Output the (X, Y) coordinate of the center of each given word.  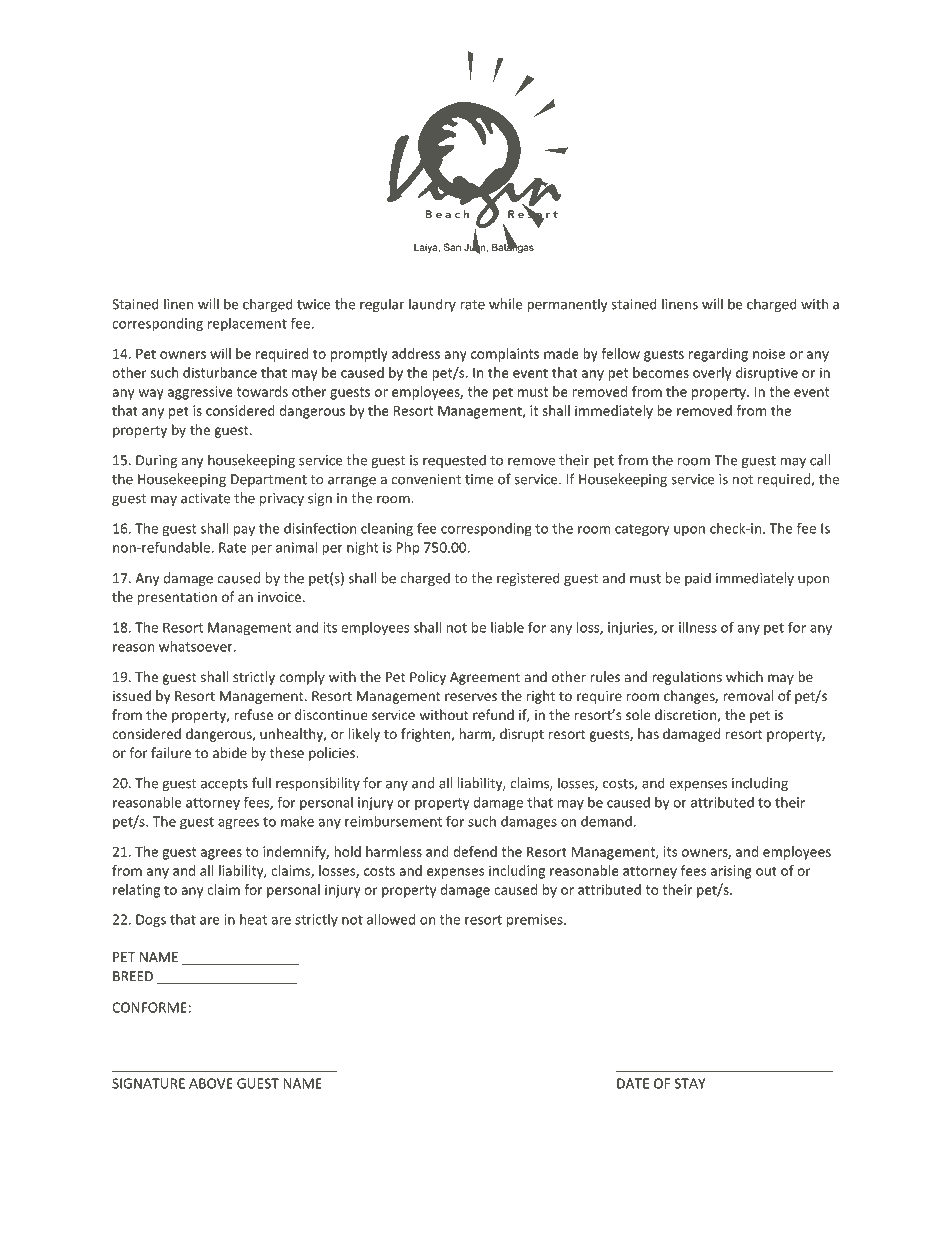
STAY (690, 1083)
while (506, 304)
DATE (633, 1083)
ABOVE (211, 1083)
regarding (718, 355)
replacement (247, 325)
